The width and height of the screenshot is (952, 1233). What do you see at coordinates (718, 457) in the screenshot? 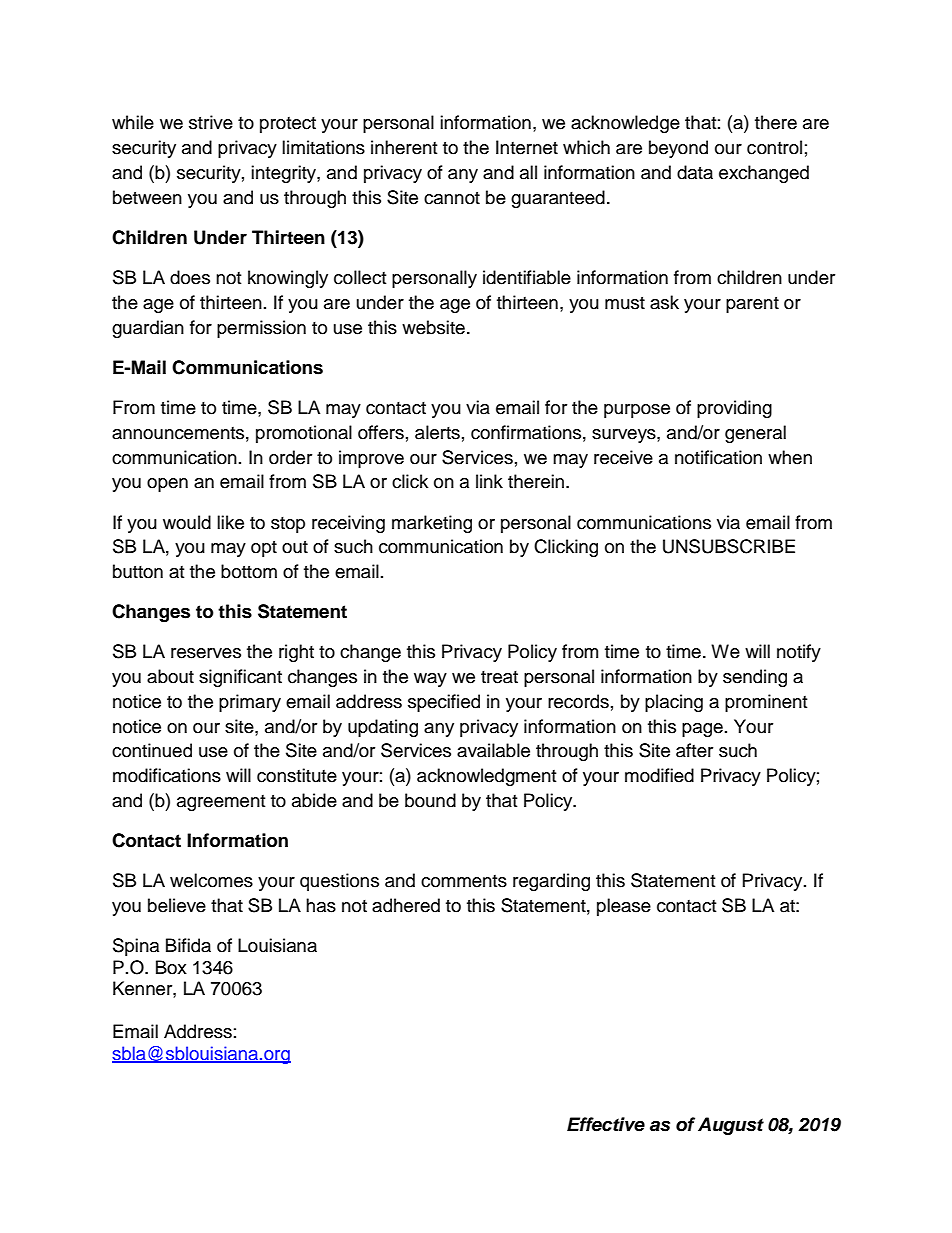
I see `notification` at bounding box center [718, 457].
